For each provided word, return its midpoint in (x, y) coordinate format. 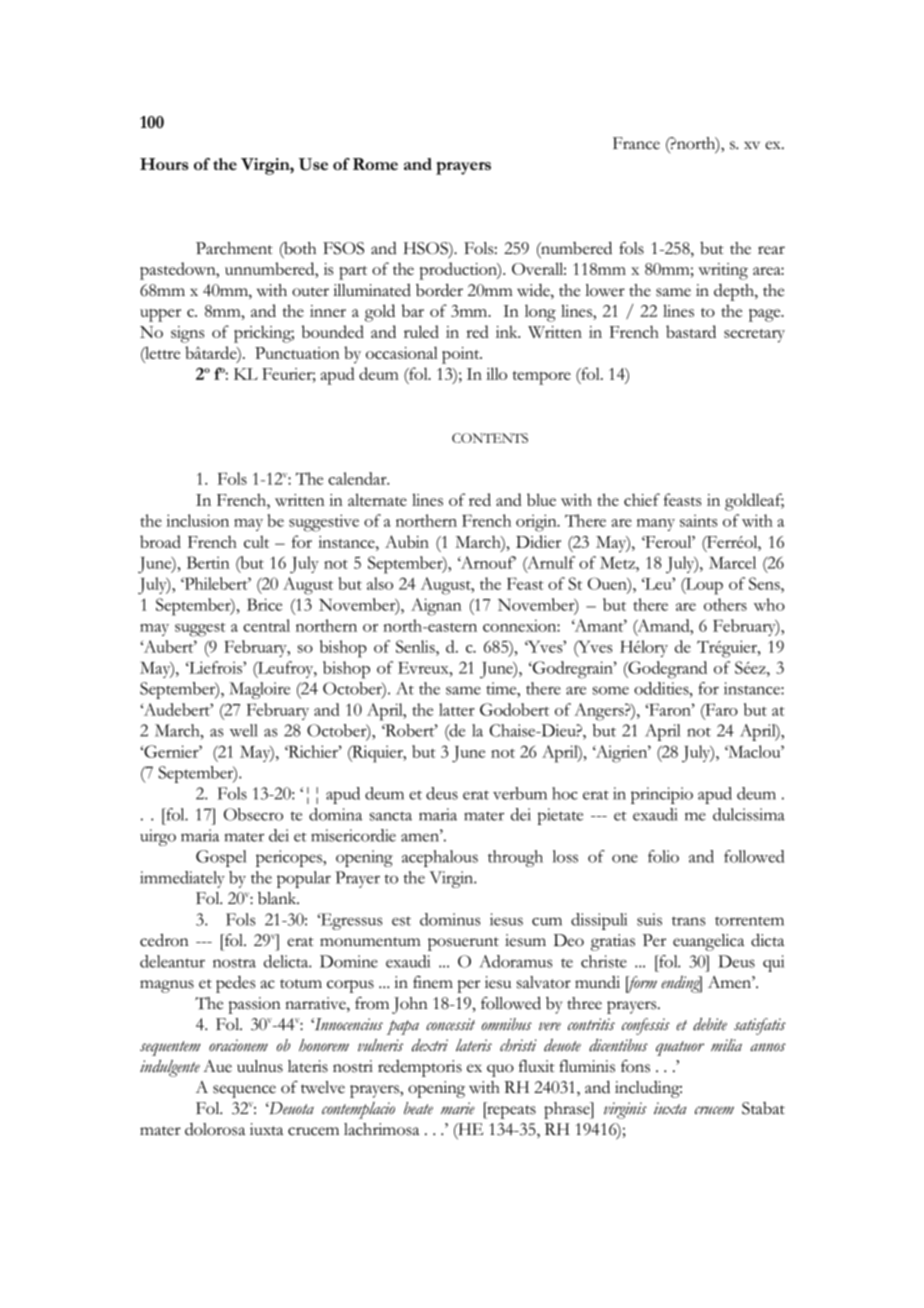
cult (256, 542)
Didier (538, 541)
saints (699, 520)
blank (278, 898)
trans (689, 921)
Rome (375, 164)
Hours (164, 164)
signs (187, 334)
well (244, 730)
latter (457, 709)
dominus (450, 919)
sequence (244, 1091)
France (636, 143)
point (462, 355)
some (611, 690)
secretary (754, 336)
